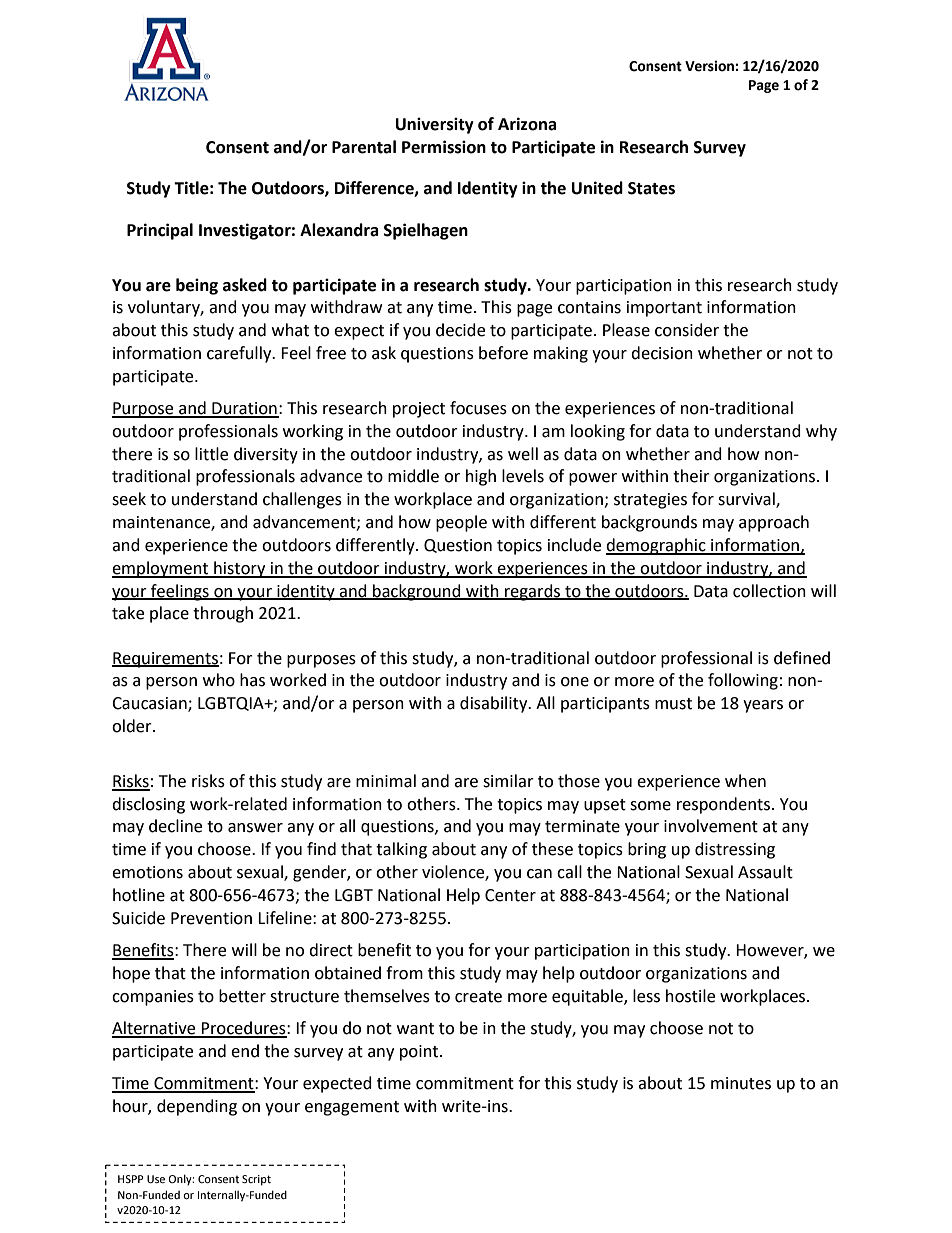 Image resolution: width=952 pixels, height=1233 pixels. What do you see at coordinates (481, 477) in the screenshot?
I see `high` at bounding box center [481, 477].
